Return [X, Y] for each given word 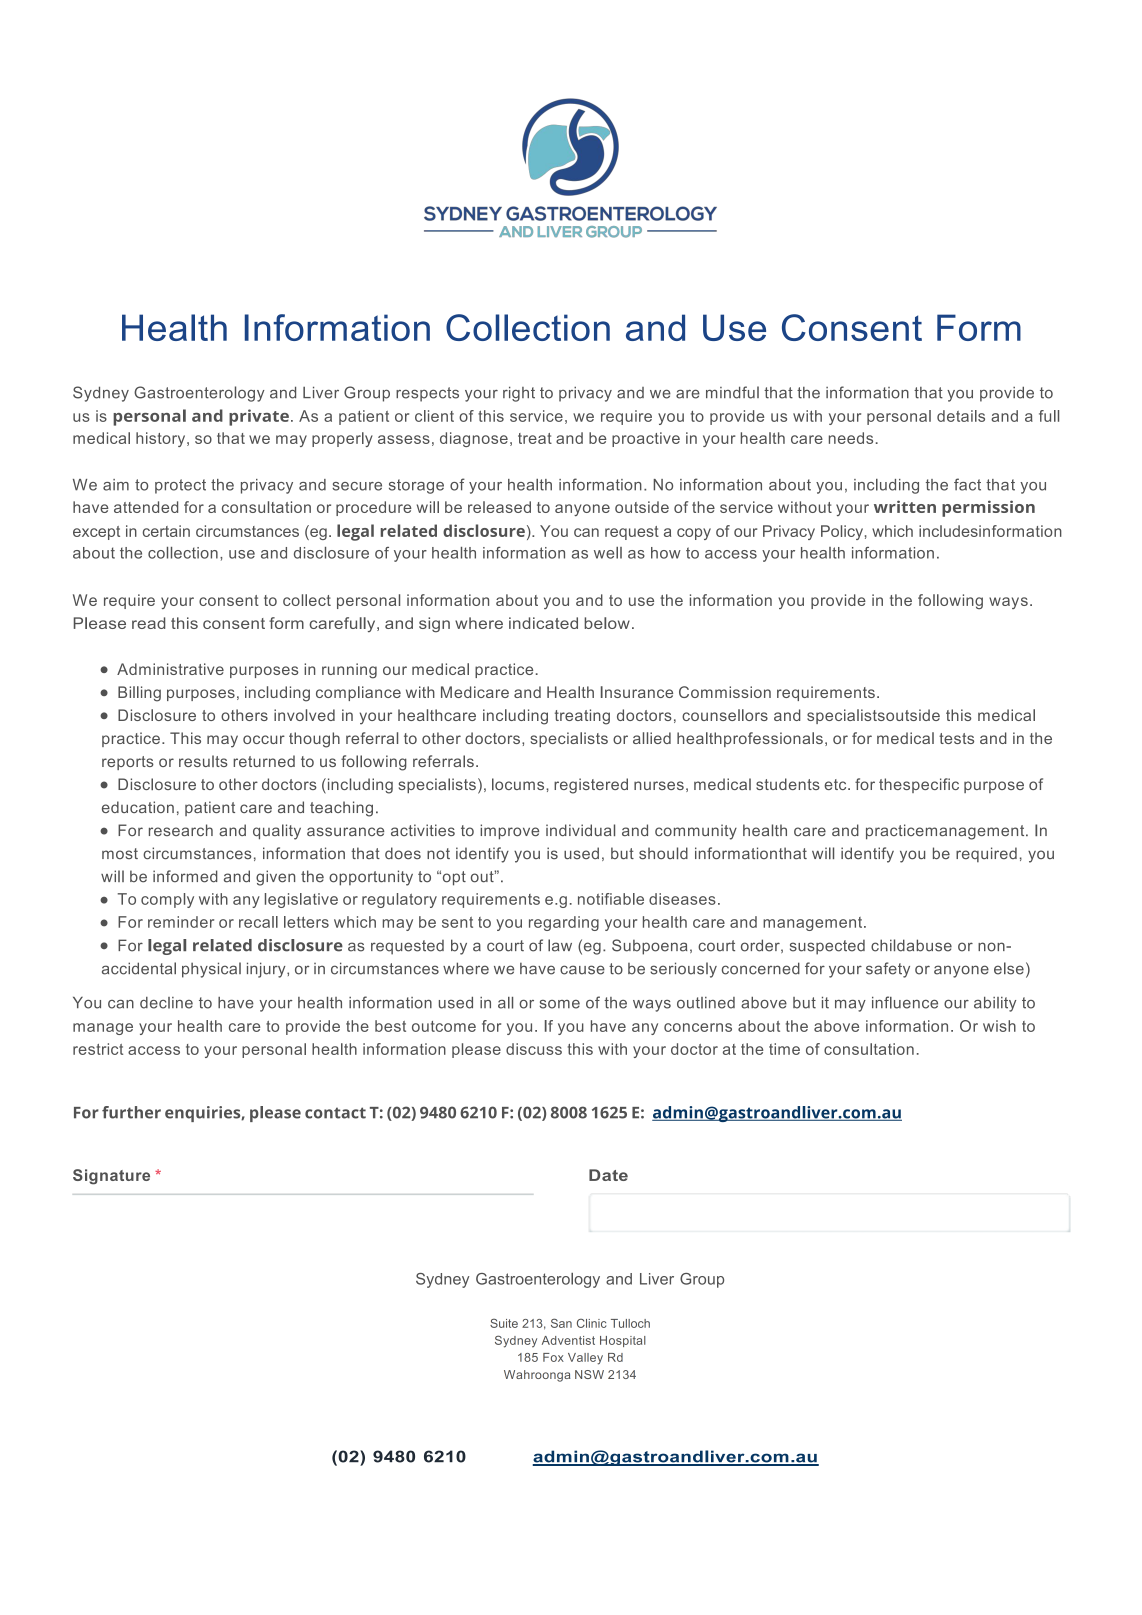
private [259, 417]
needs [851, 438]
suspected [827, 947]
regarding [564, 923]
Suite [504, 1323]
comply [167, 900]
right [519, 394]
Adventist [568, 1340]
